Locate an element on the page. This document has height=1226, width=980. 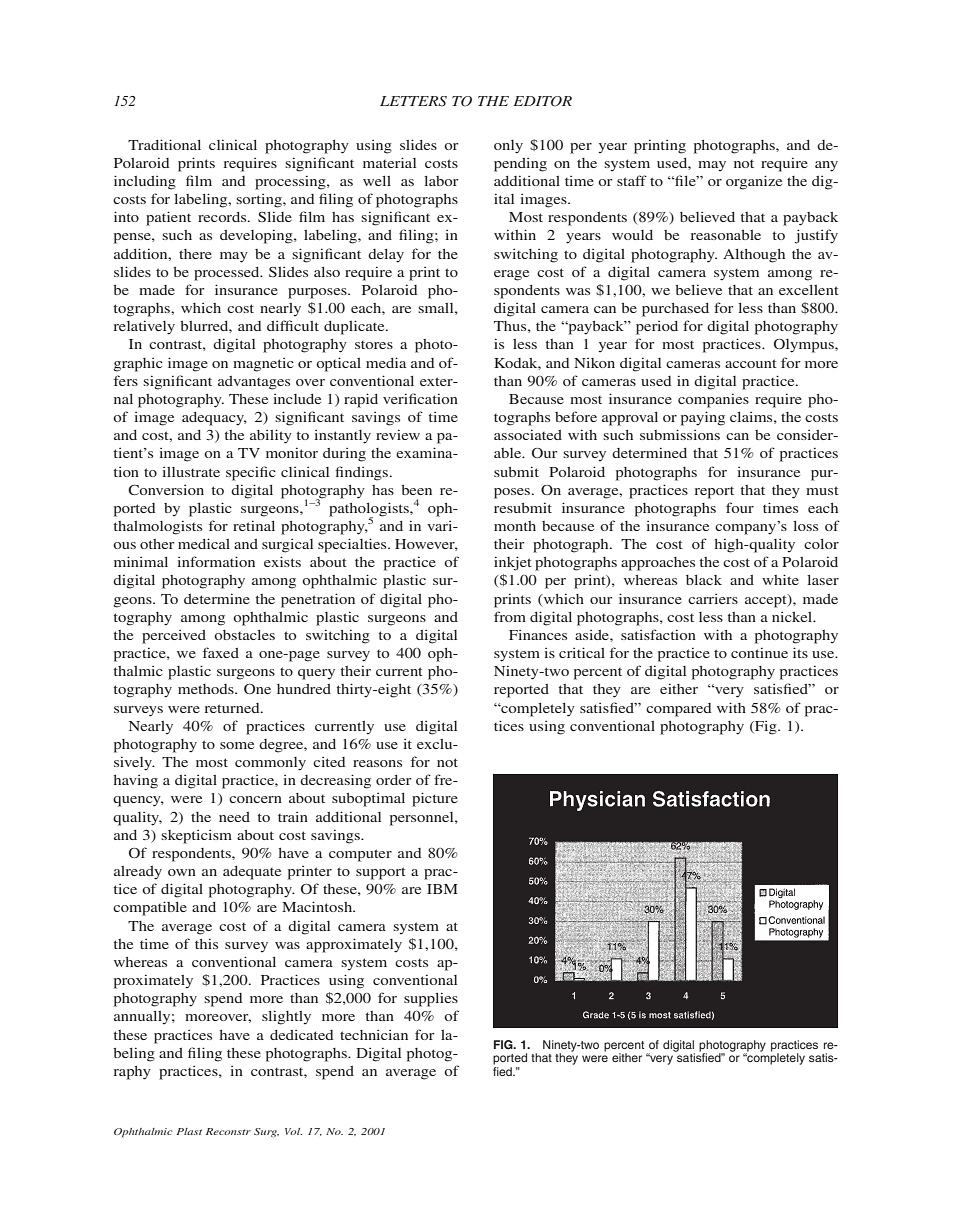
from is located at coordinates (510, 616).
